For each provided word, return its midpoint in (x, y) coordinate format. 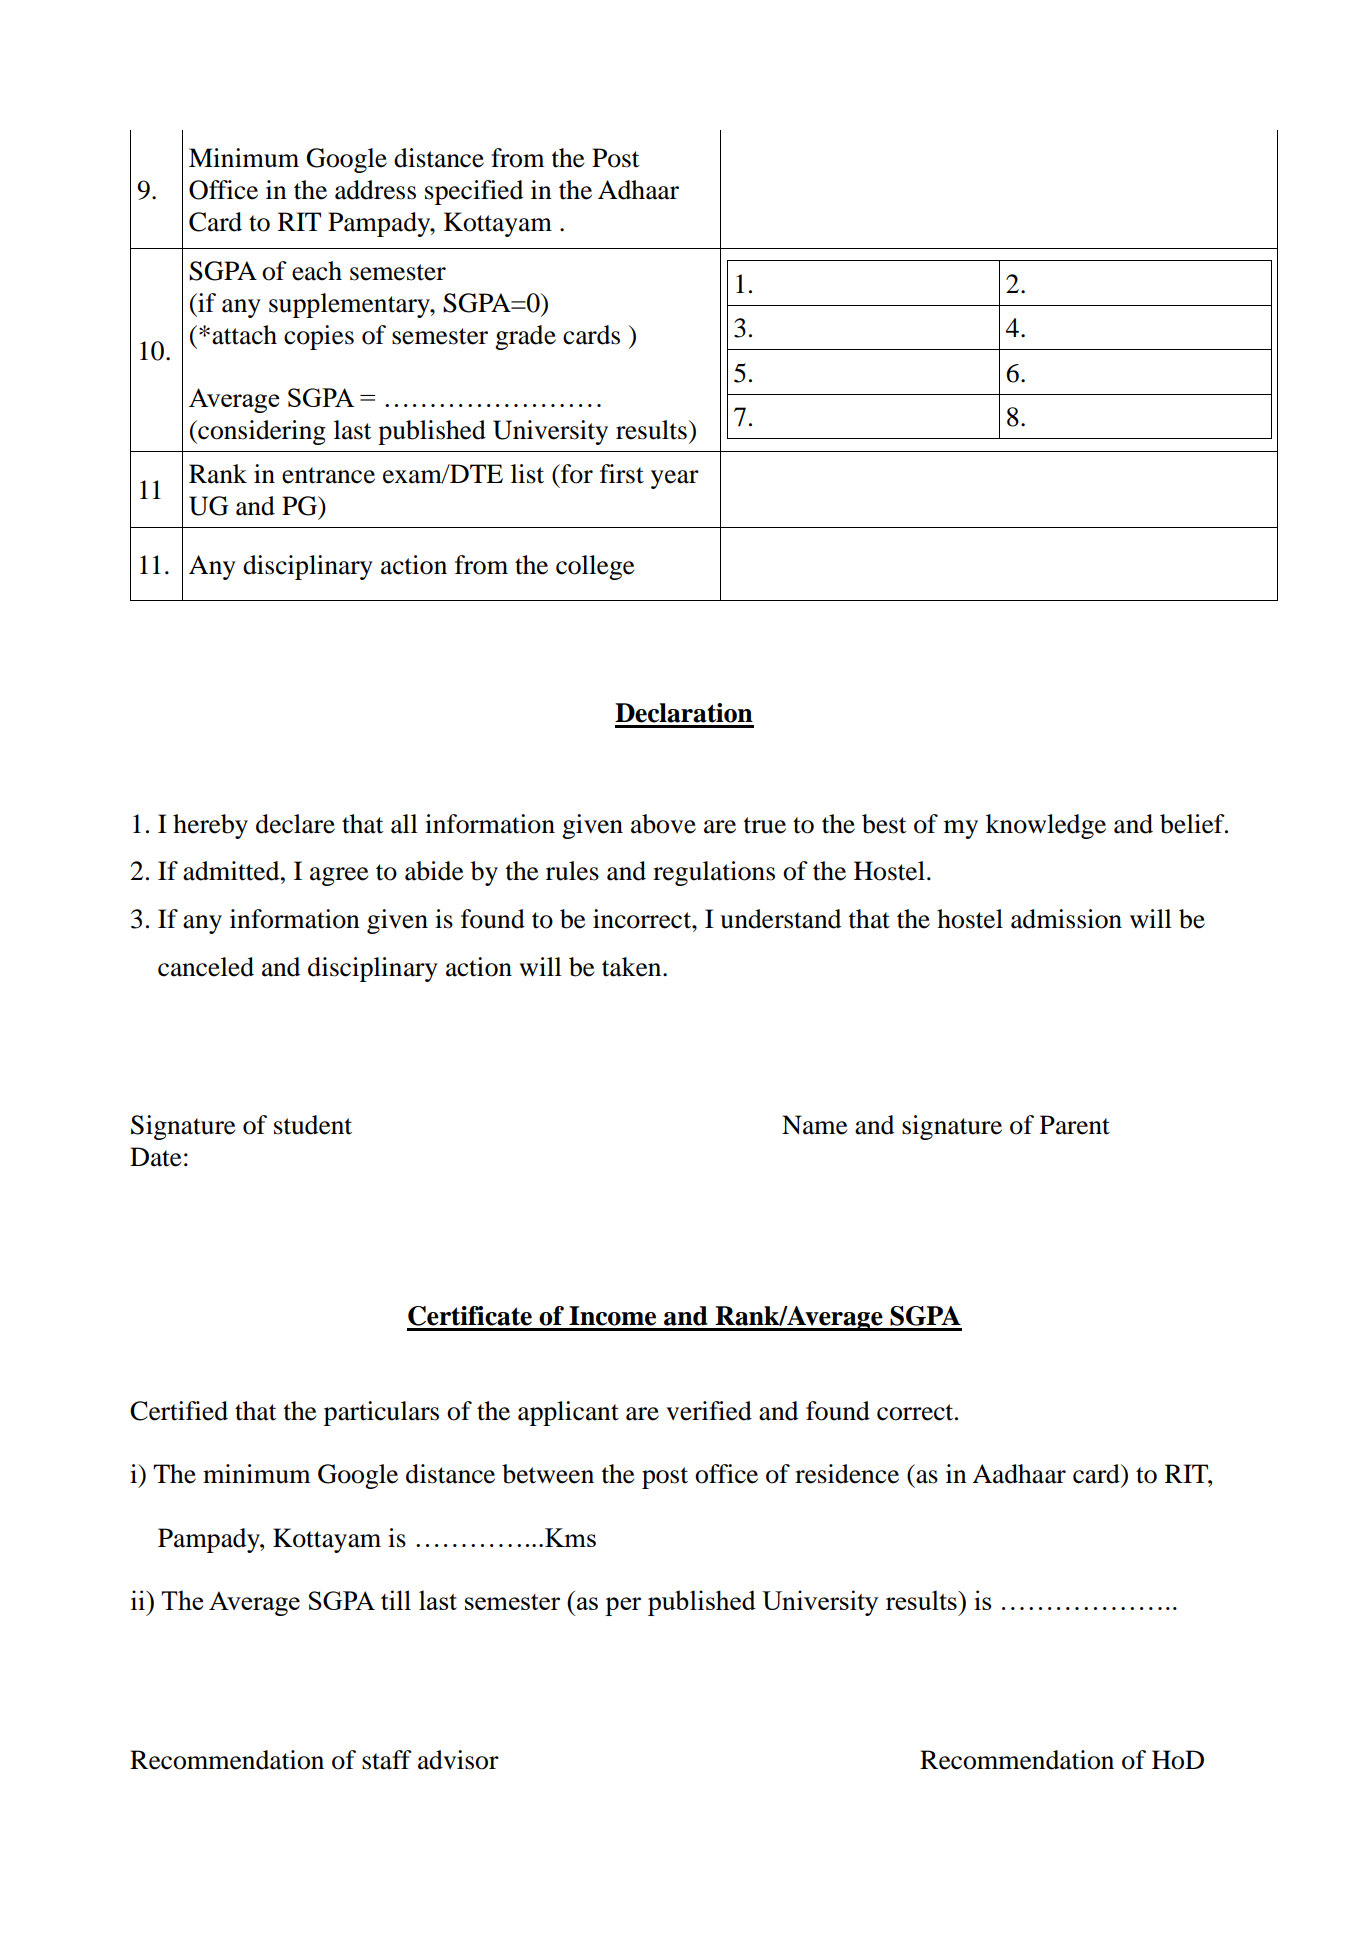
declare (295, 824)
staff (387, 1760)
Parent (1075, 1125)
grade (525, 337)
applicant (568, 1413)
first (622, 474)
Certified (179, 1411)
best (884, 824)
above (663, 824)
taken (633, 967)
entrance (328, 475)
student (313, 1125)
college (595, 567)
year (675, 479)
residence (847, 1474)
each (317, 271)
